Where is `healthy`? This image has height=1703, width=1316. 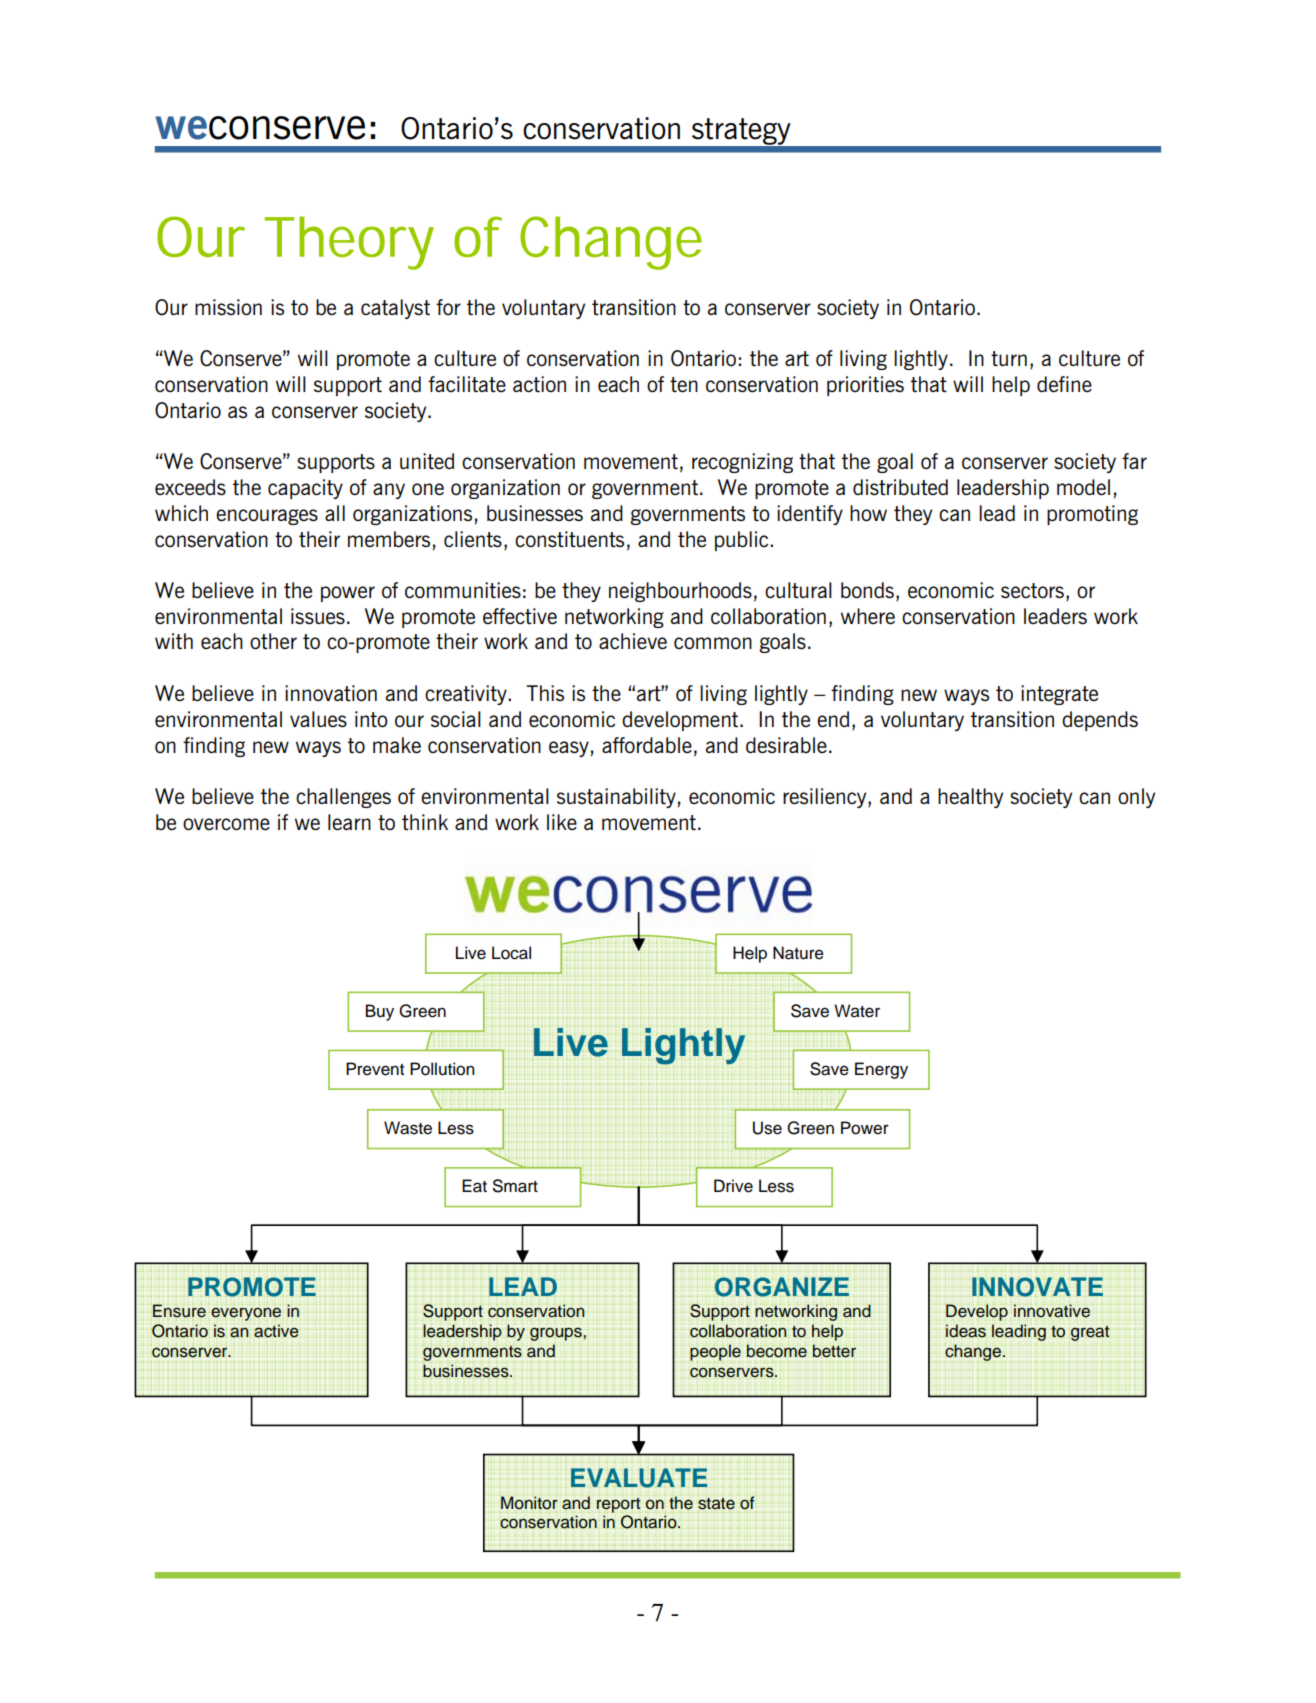
healthy is located at coordinates (970, 798).
